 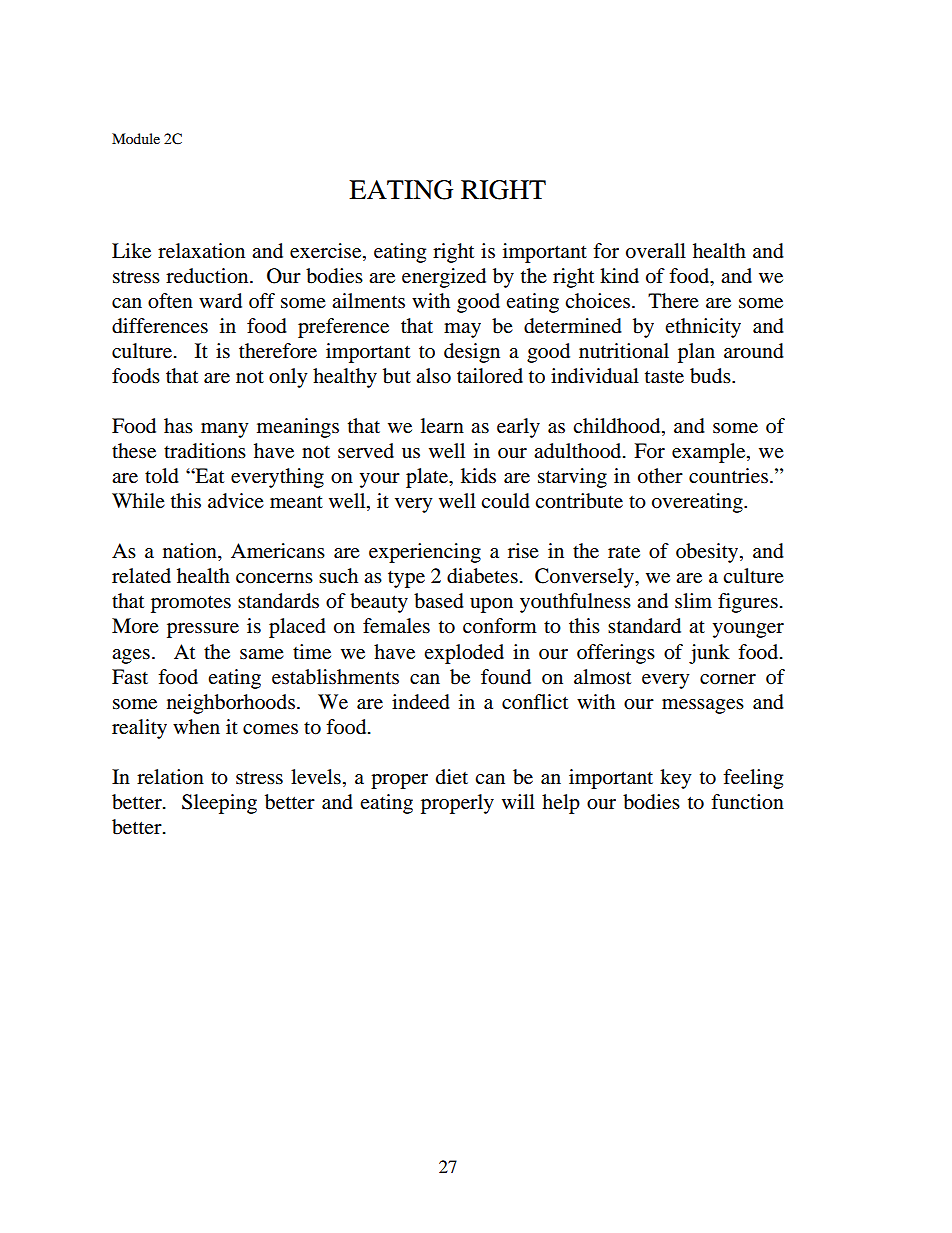 I want to click on key, so click(x=676, y=779).
